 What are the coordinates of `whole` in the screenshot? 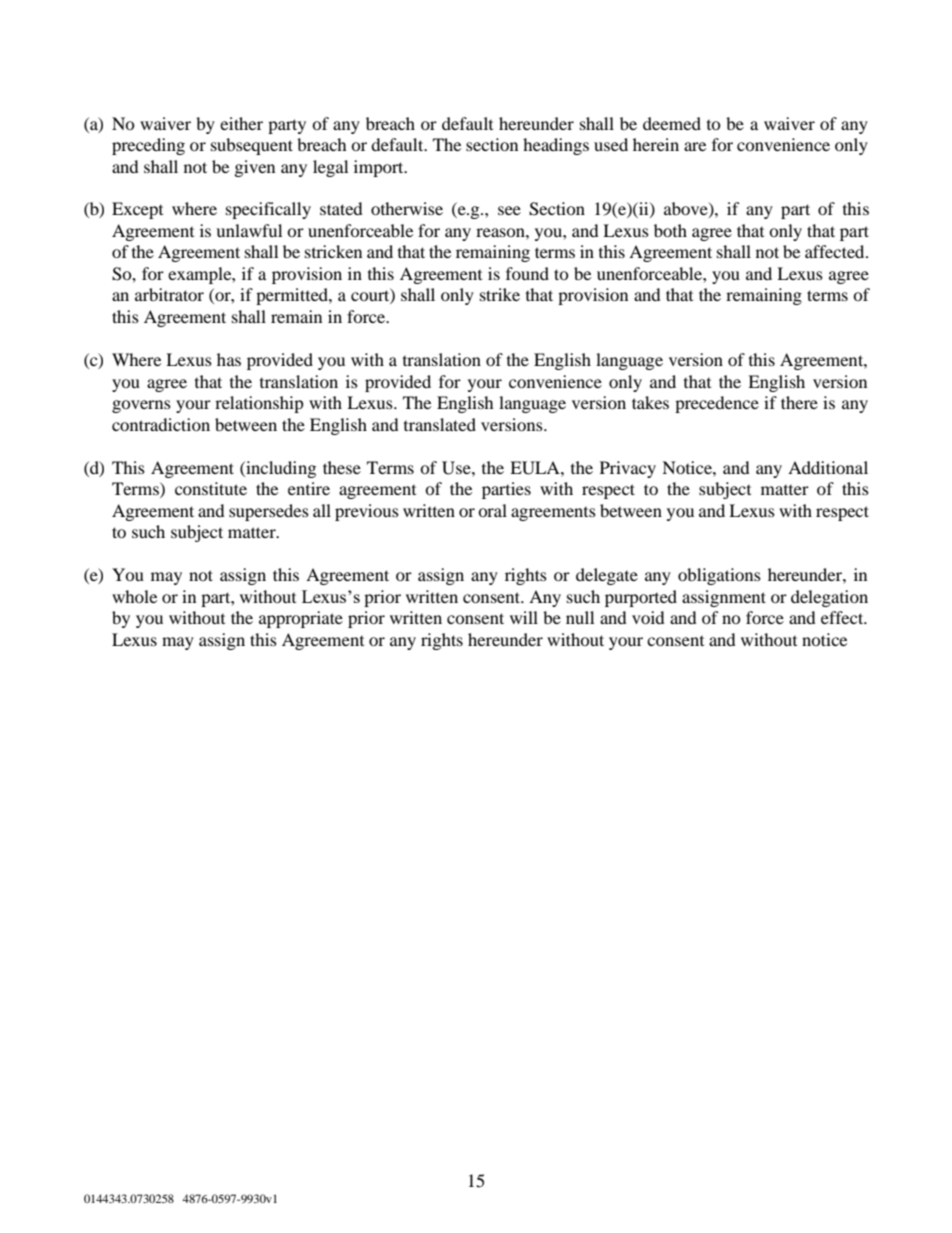 It's located at (134, 596).
